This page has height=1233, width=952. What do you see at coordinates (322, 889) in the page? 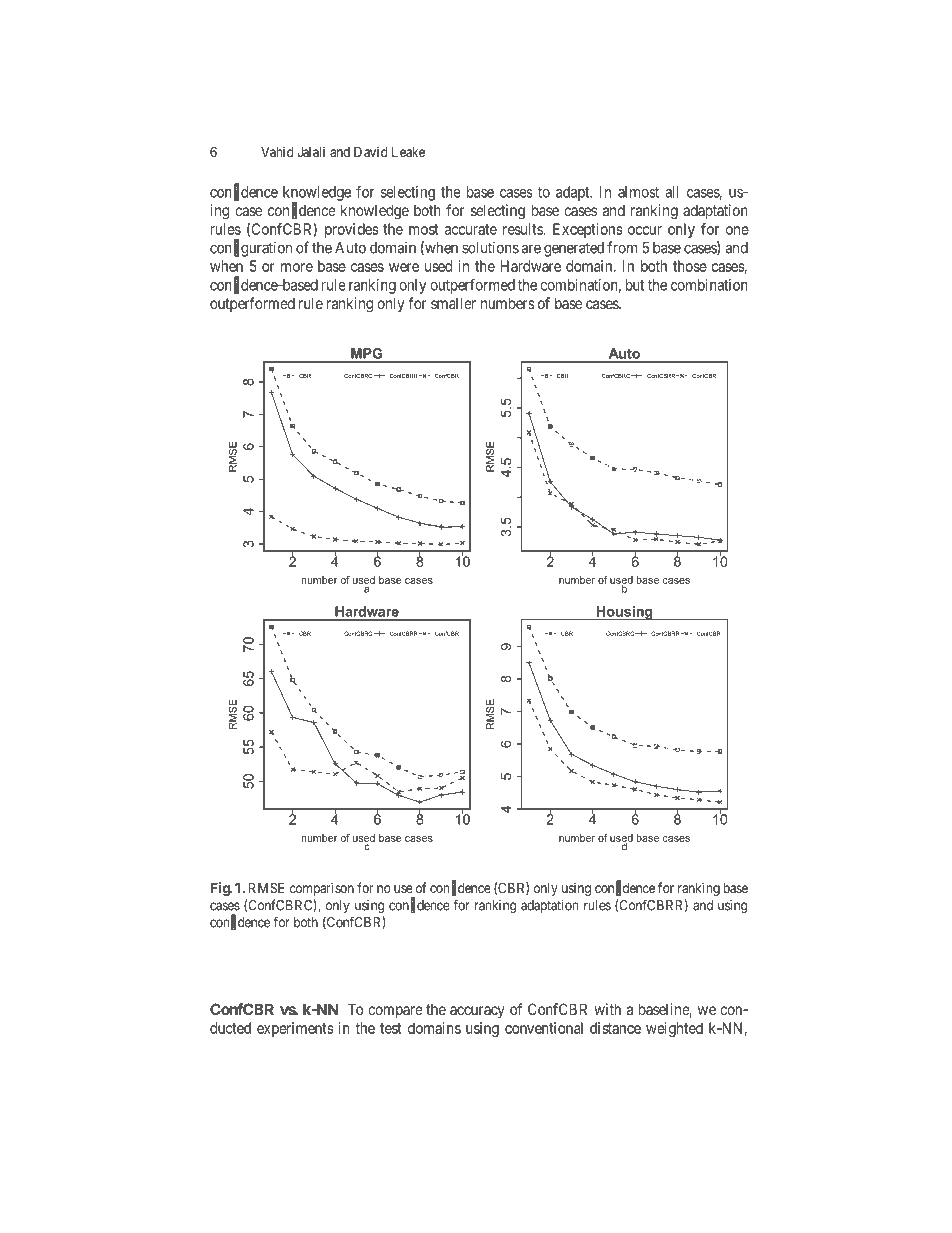
I see `comparison` at bounding box center [322, 889].
